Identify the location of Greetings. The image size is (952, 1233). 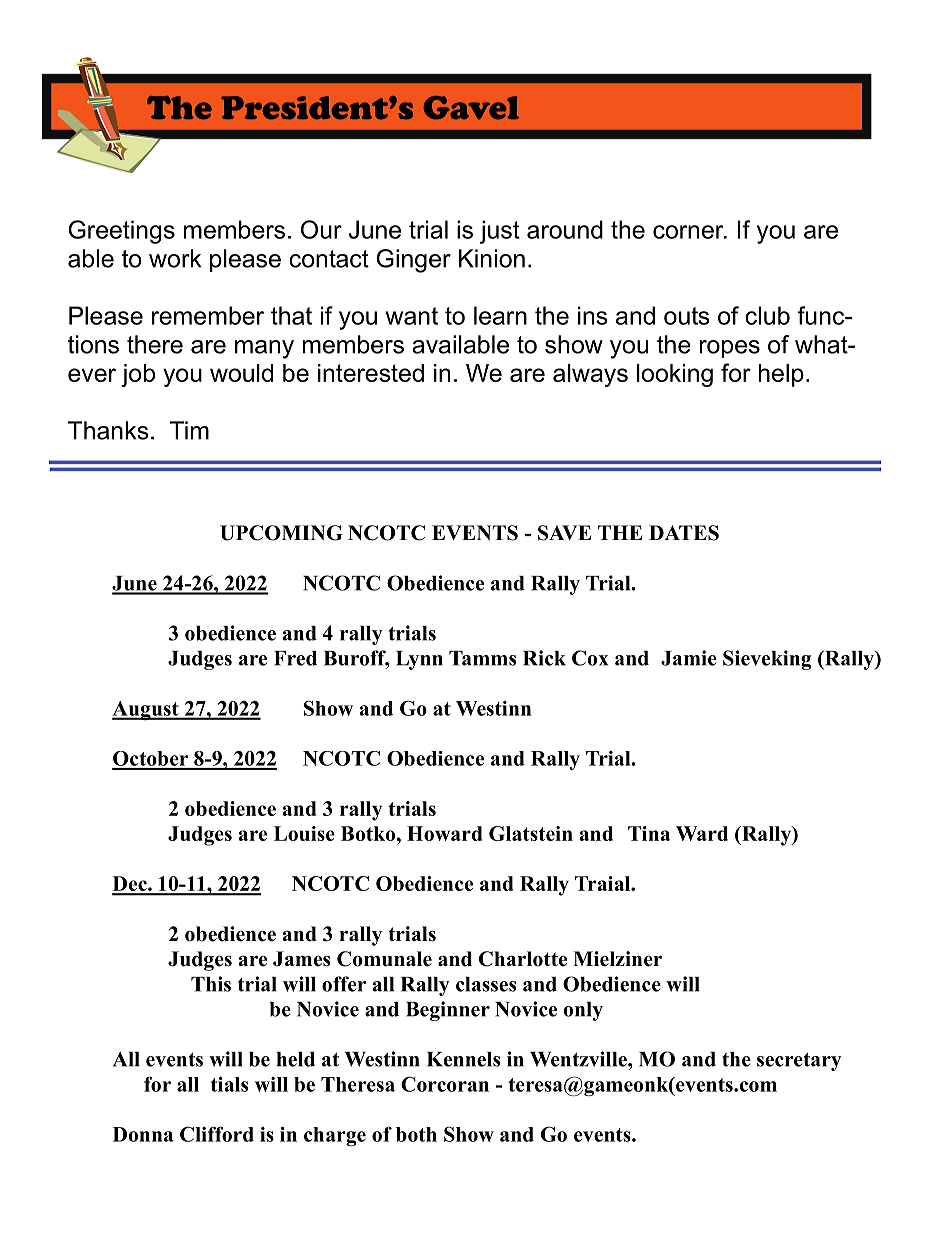
(122, 232).
